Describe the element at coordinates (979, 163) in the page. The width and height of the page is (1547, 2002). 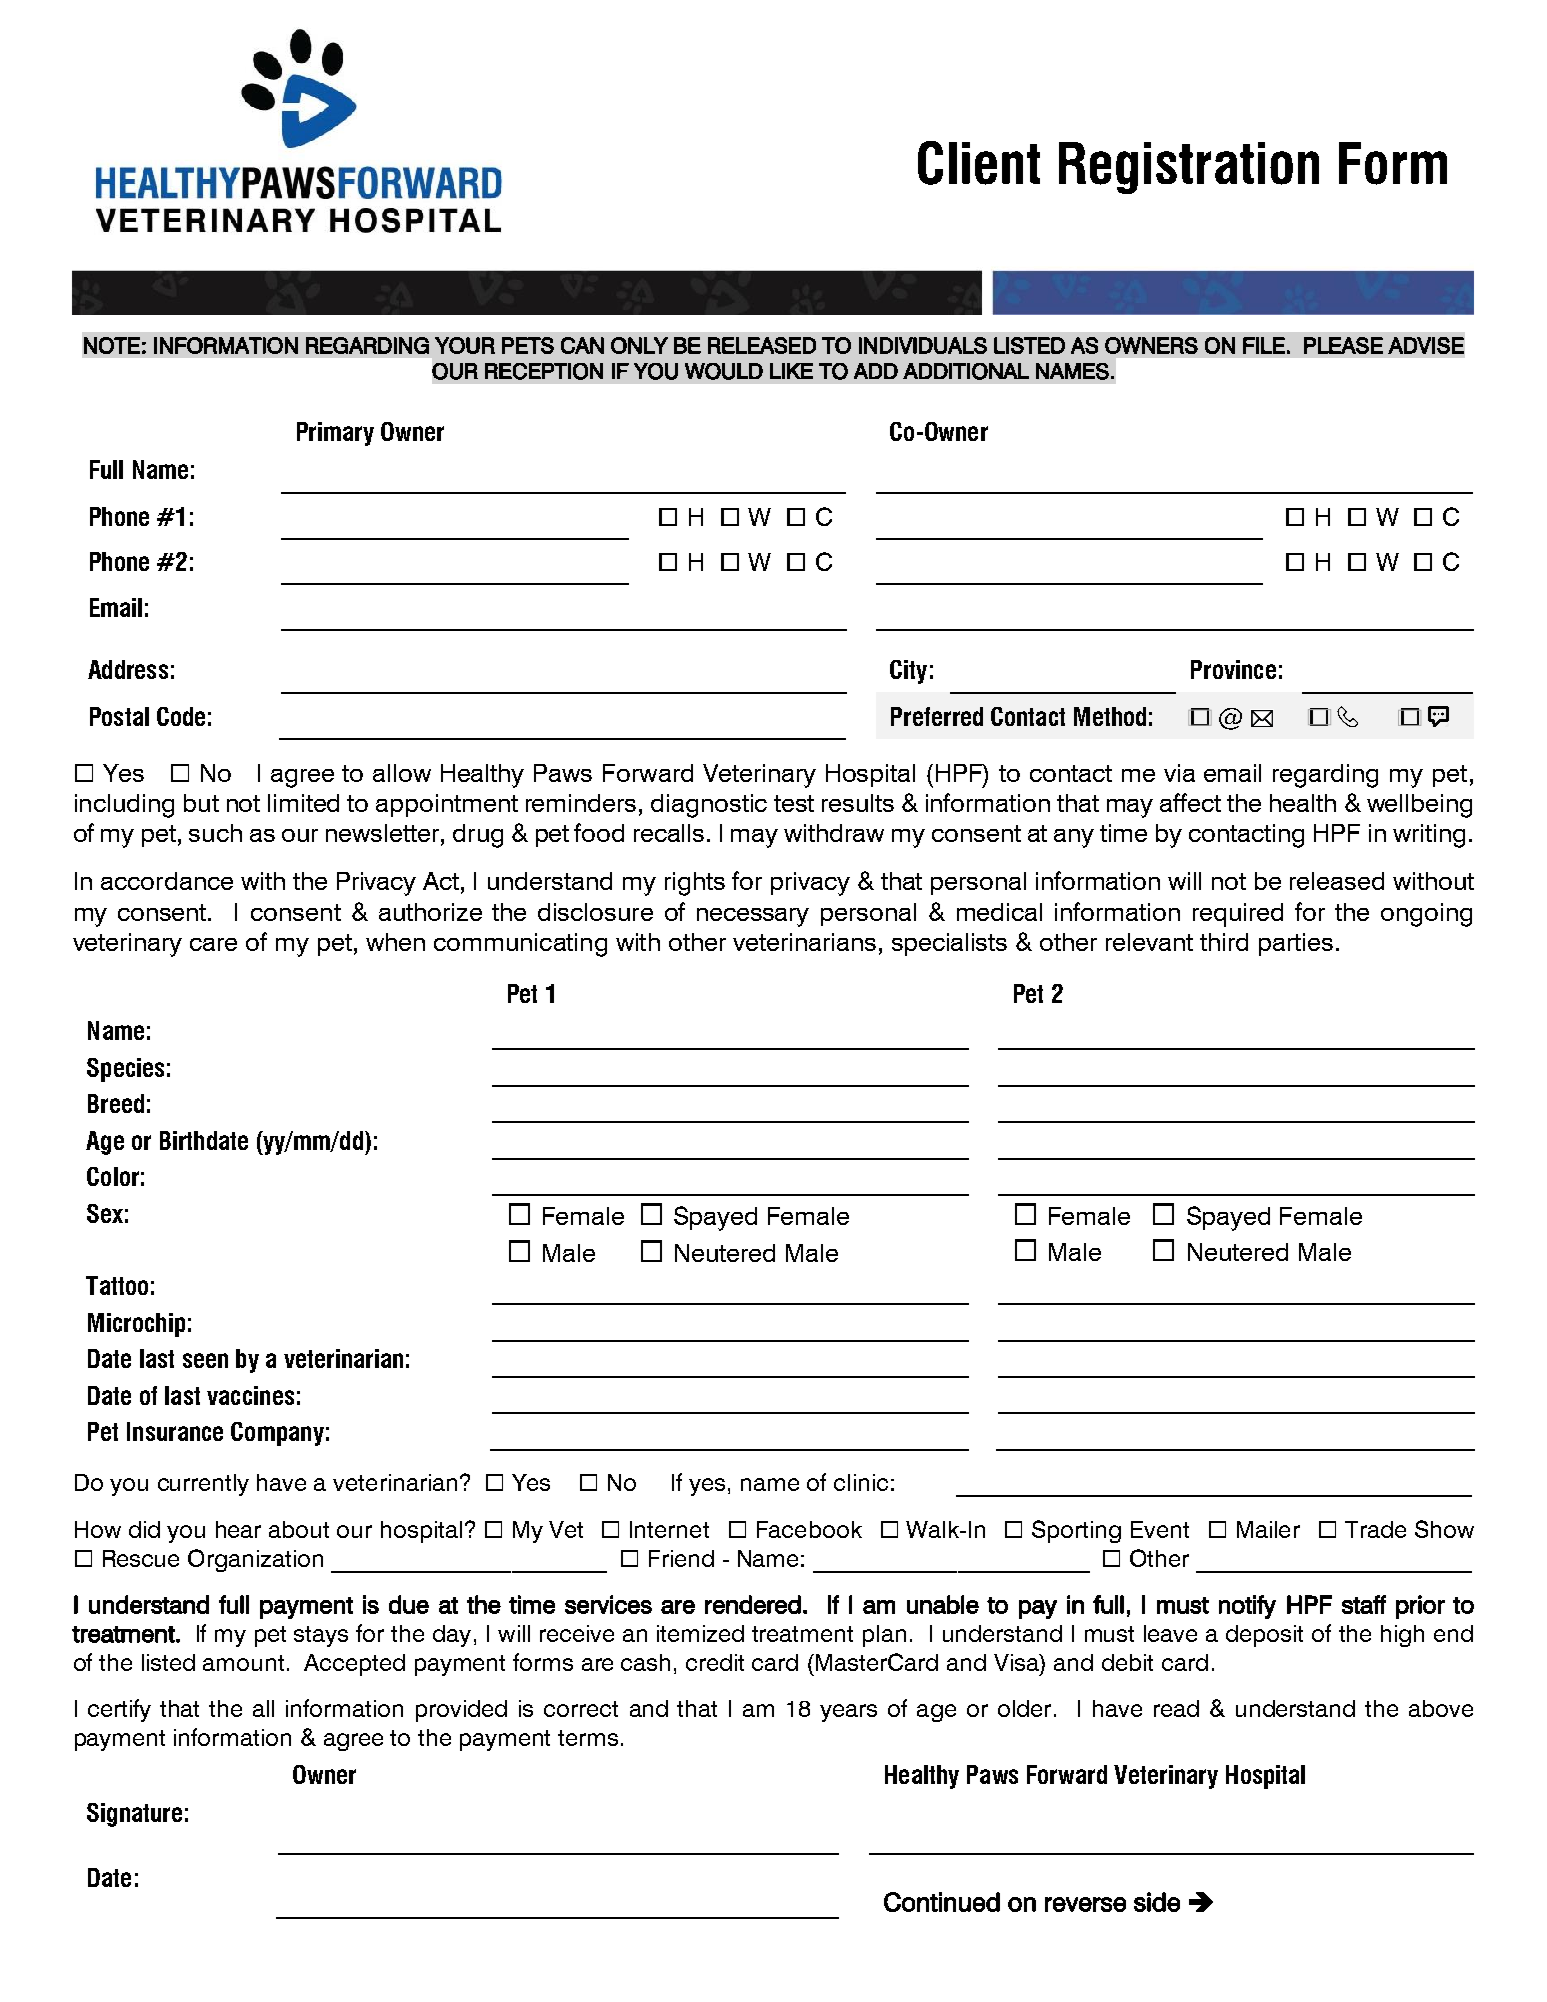
I see `Client` at that location.
